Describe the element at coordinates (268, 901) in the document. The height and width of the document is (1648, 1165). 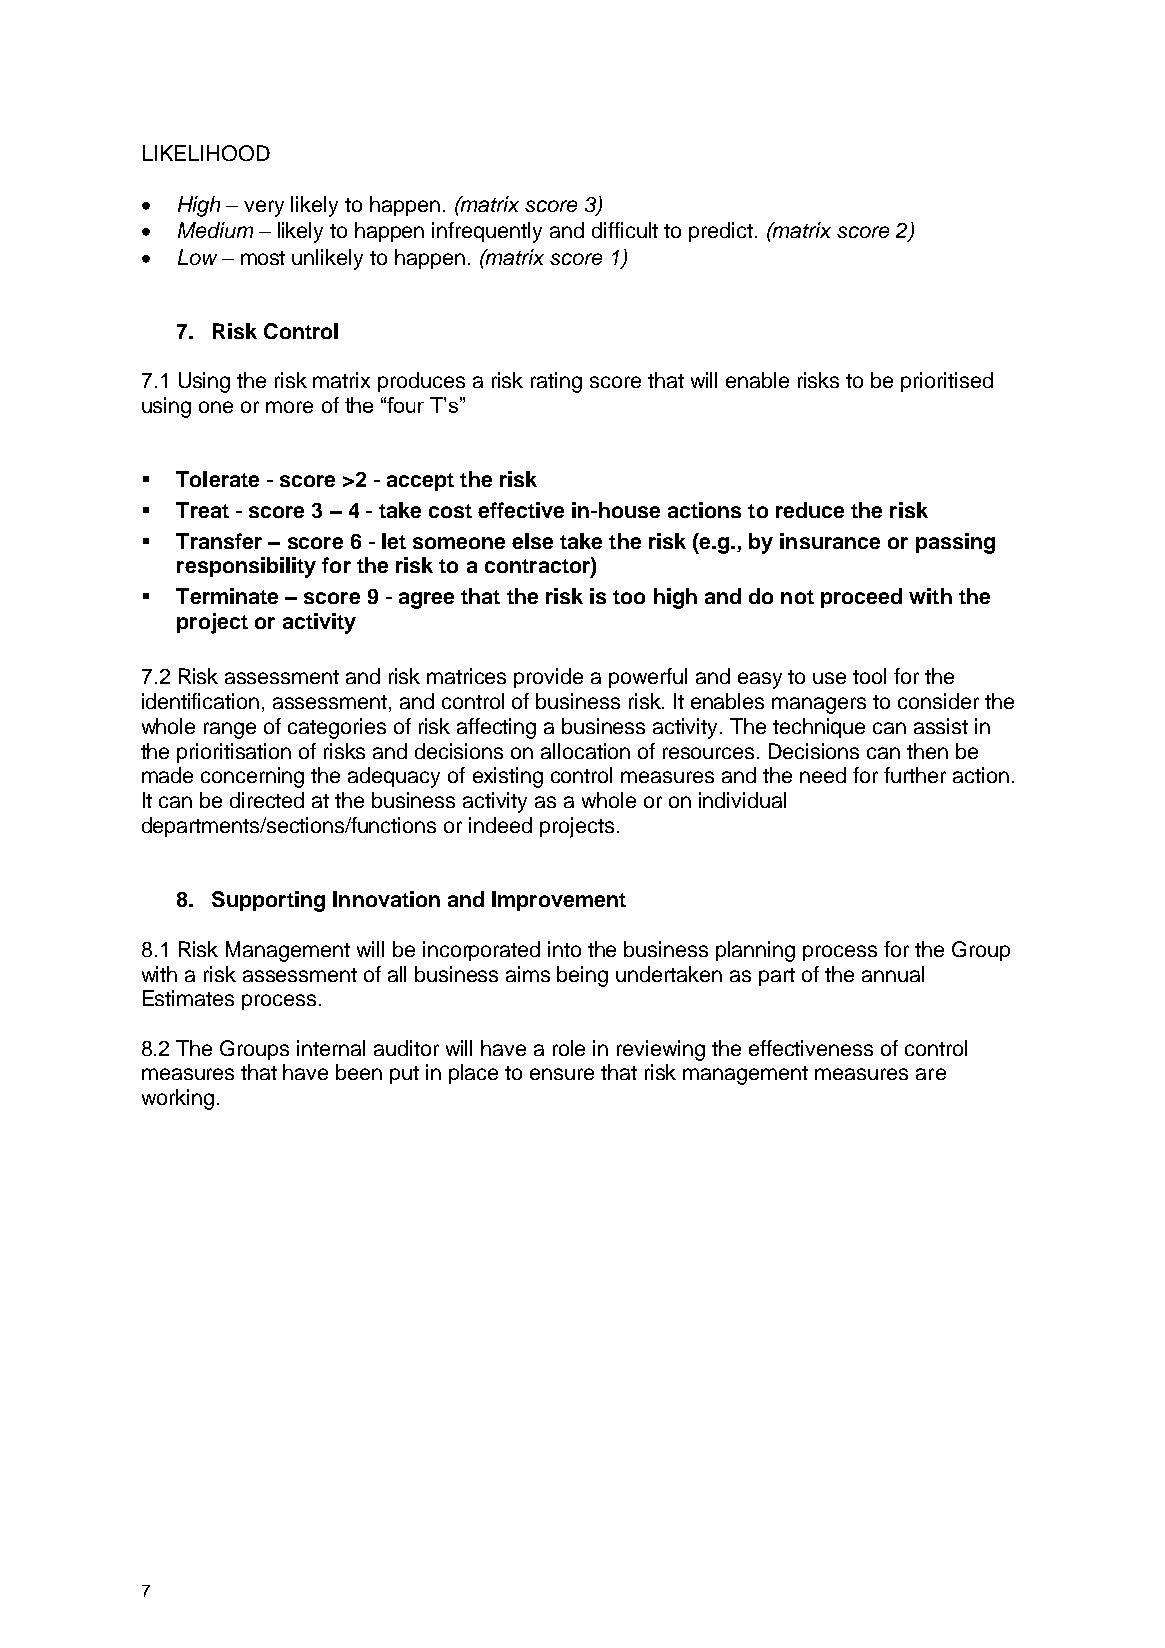
I see `Supporting` at that location.
